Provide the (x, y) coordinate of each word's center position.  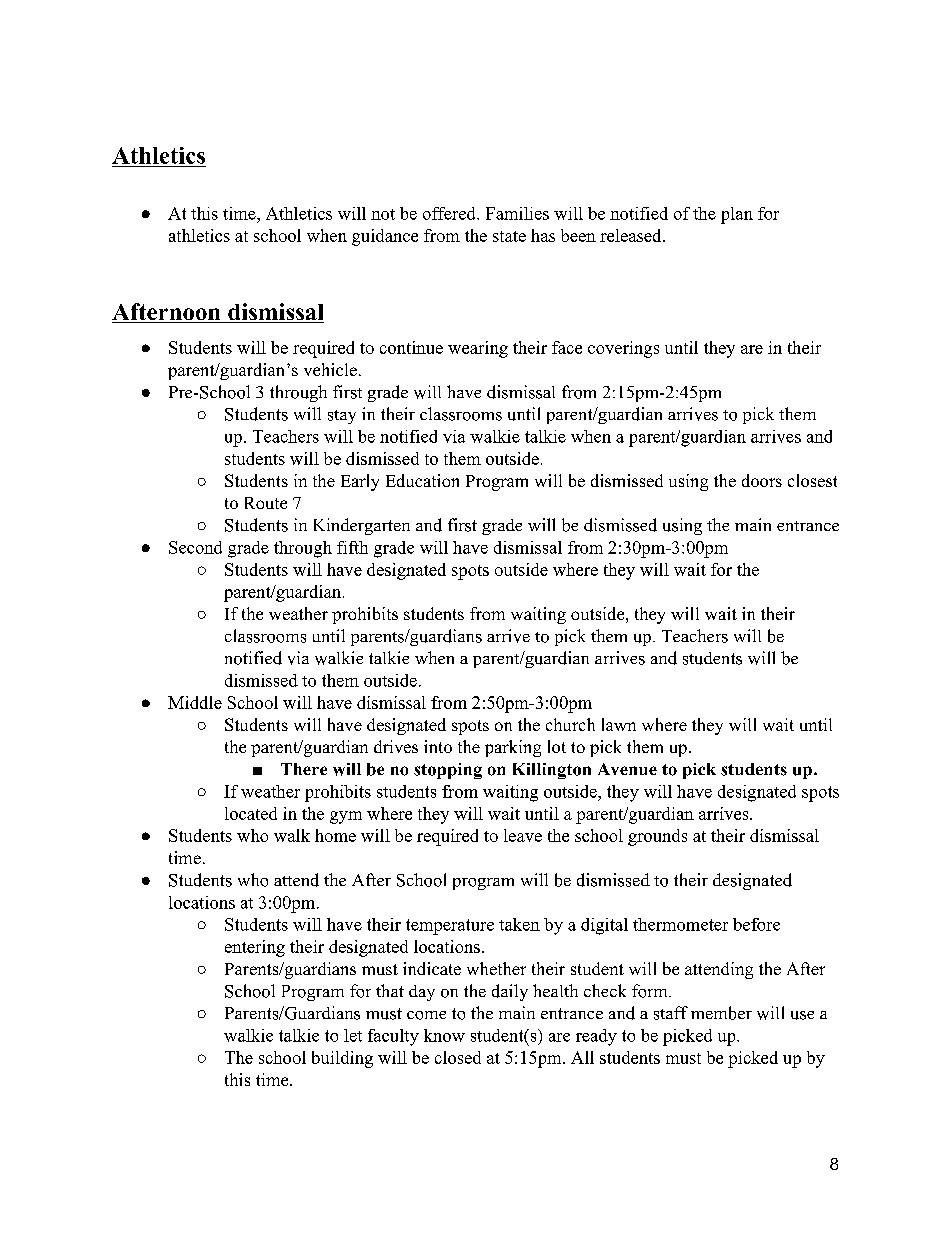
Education (422, 480)
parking (513, 748)
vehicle (330, 369)
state (509, 236)
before (756, 924)
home (335, 835)
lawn (619, 724)
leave (523, 835)
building (342, 1059)
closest (812, 480)
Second (195, 547)
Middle (195, 702)
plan (737, 215)
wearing (478, 349)
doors (762, 480)
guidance (385, 237)
